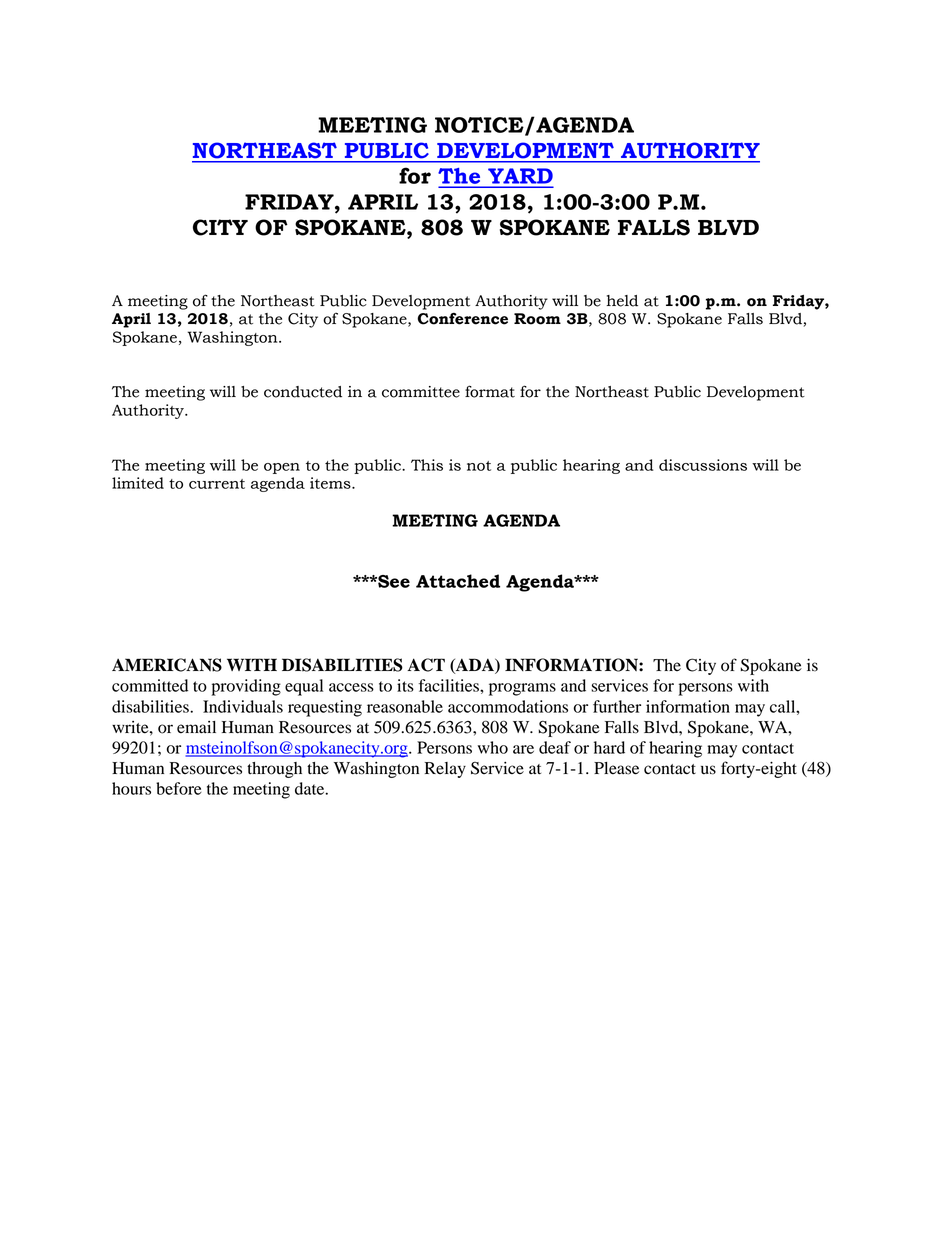  What do you see at coordinates (179, 788) in the document?
I see `before` at bounding box center [179, 788].
